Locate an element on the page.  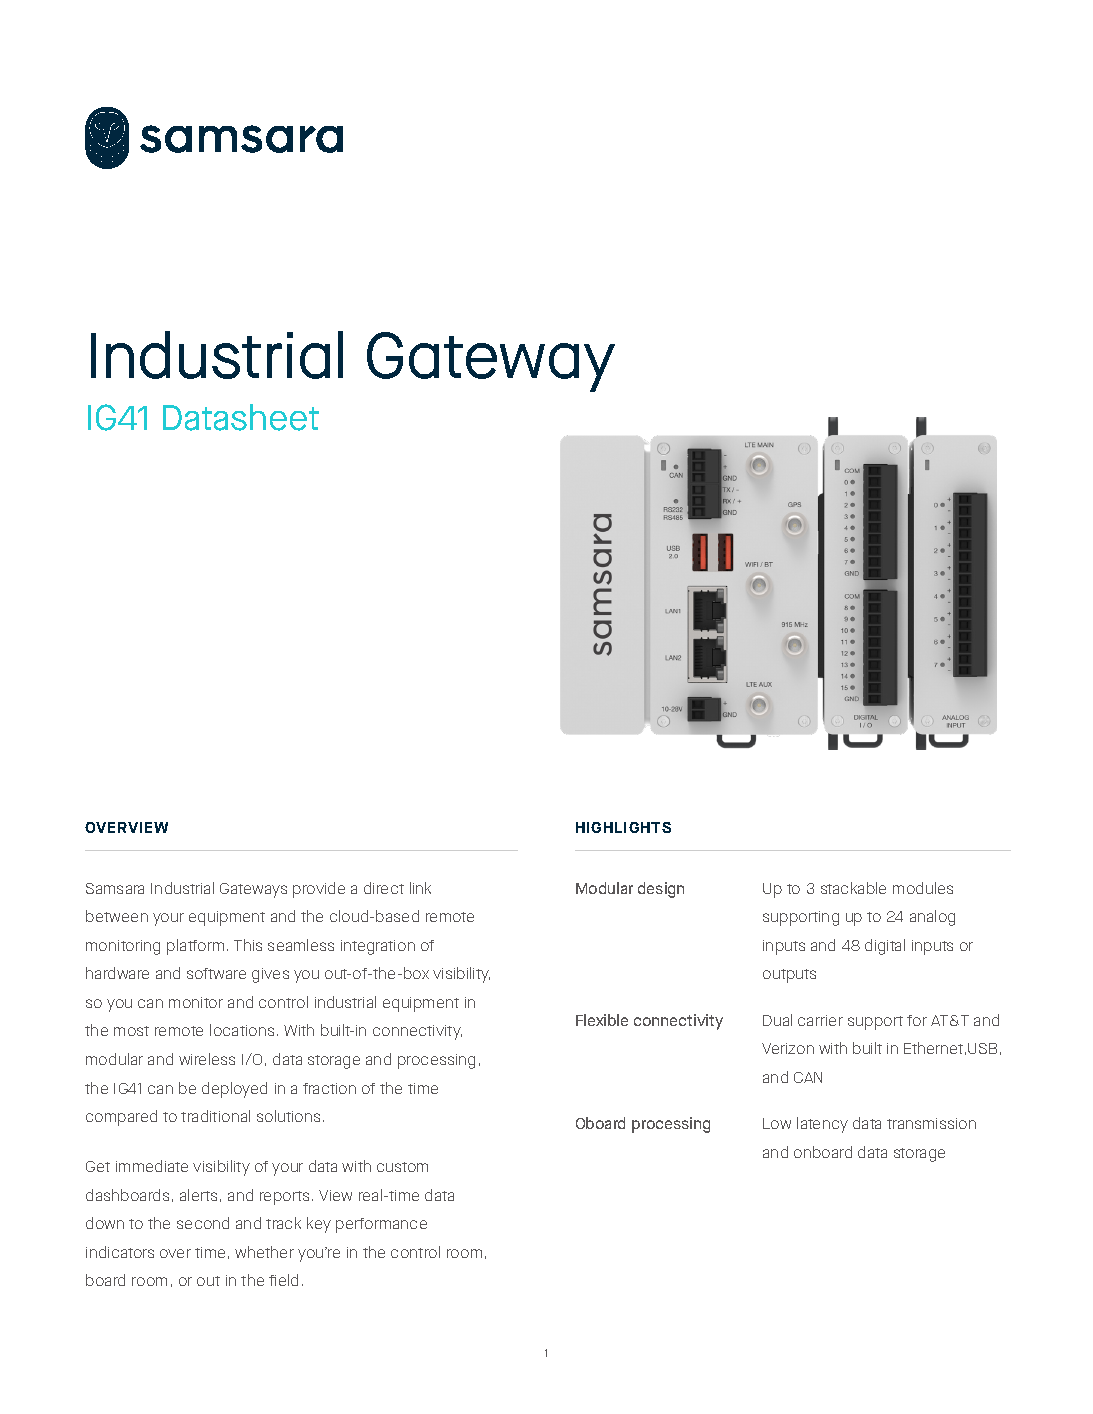
Samsara is located at coordinates (115, 888).
